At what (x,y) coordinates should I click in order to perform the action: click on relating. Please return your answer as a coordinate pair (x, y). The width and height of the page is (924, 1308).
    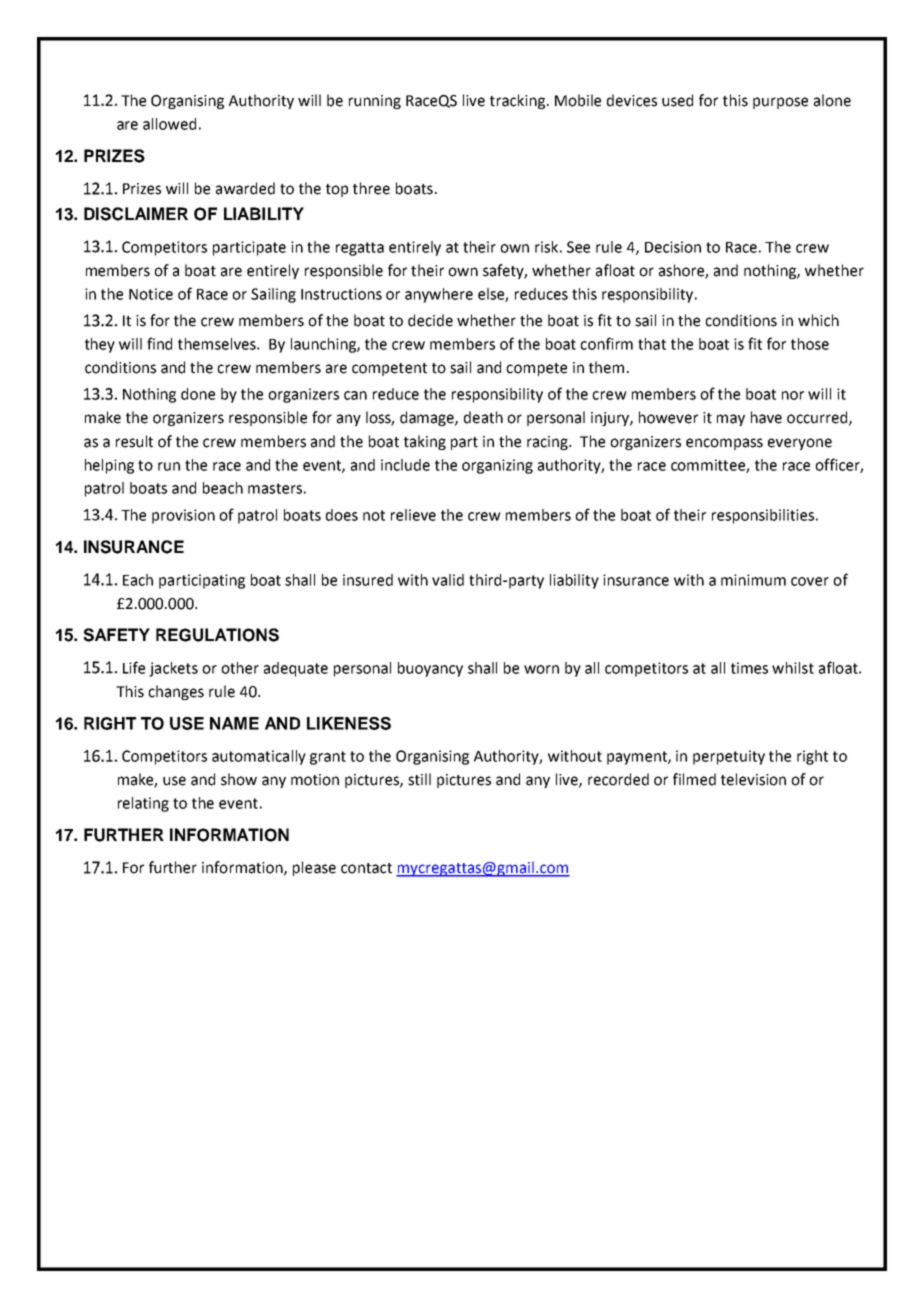
    Looking at the image, I should click on (143, 804).
